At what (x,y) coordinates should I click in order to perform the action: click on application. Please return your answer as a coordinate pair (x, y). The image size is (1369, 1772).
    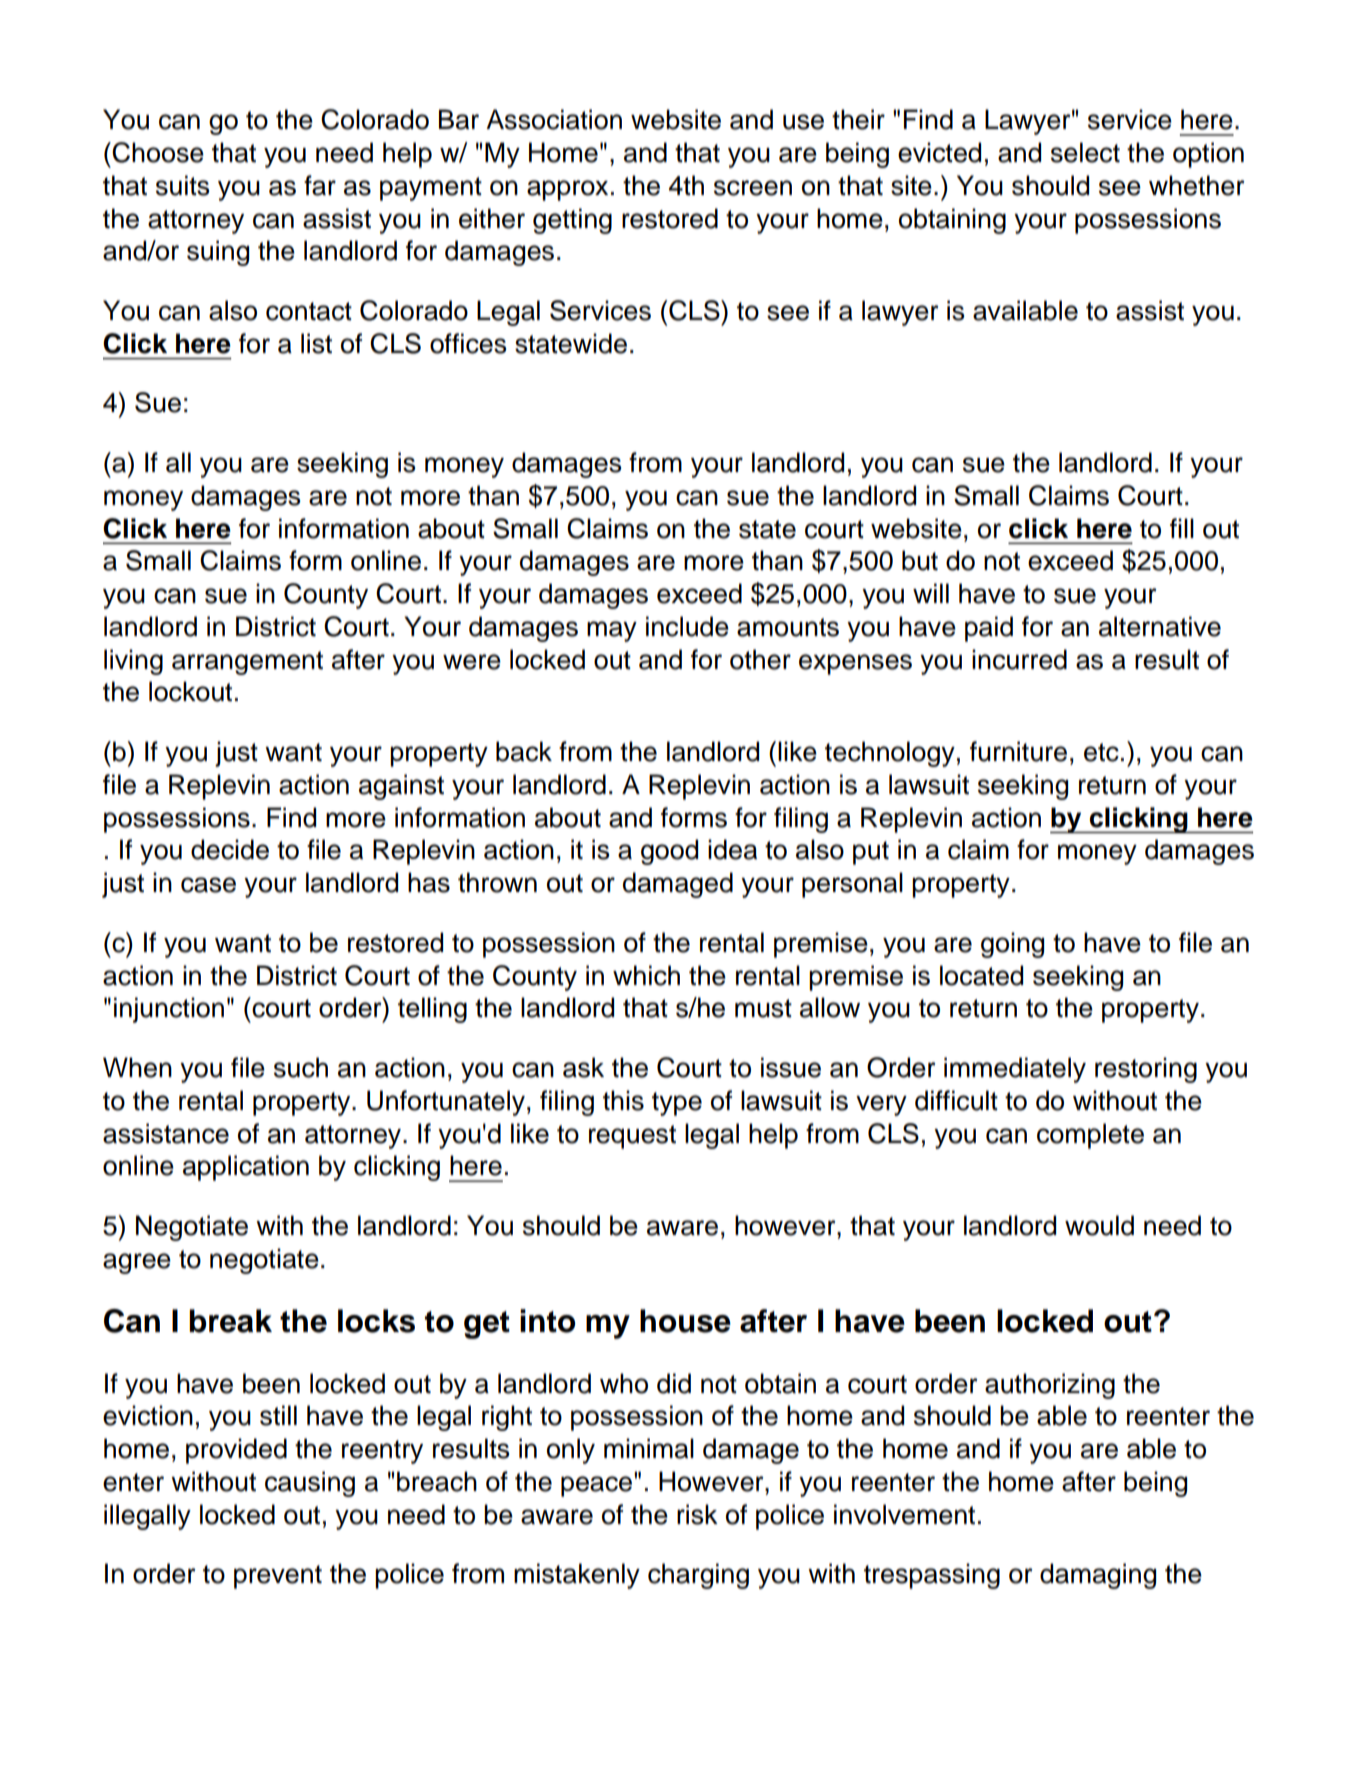
    Looking at the image, I should click on (246, 1168).
